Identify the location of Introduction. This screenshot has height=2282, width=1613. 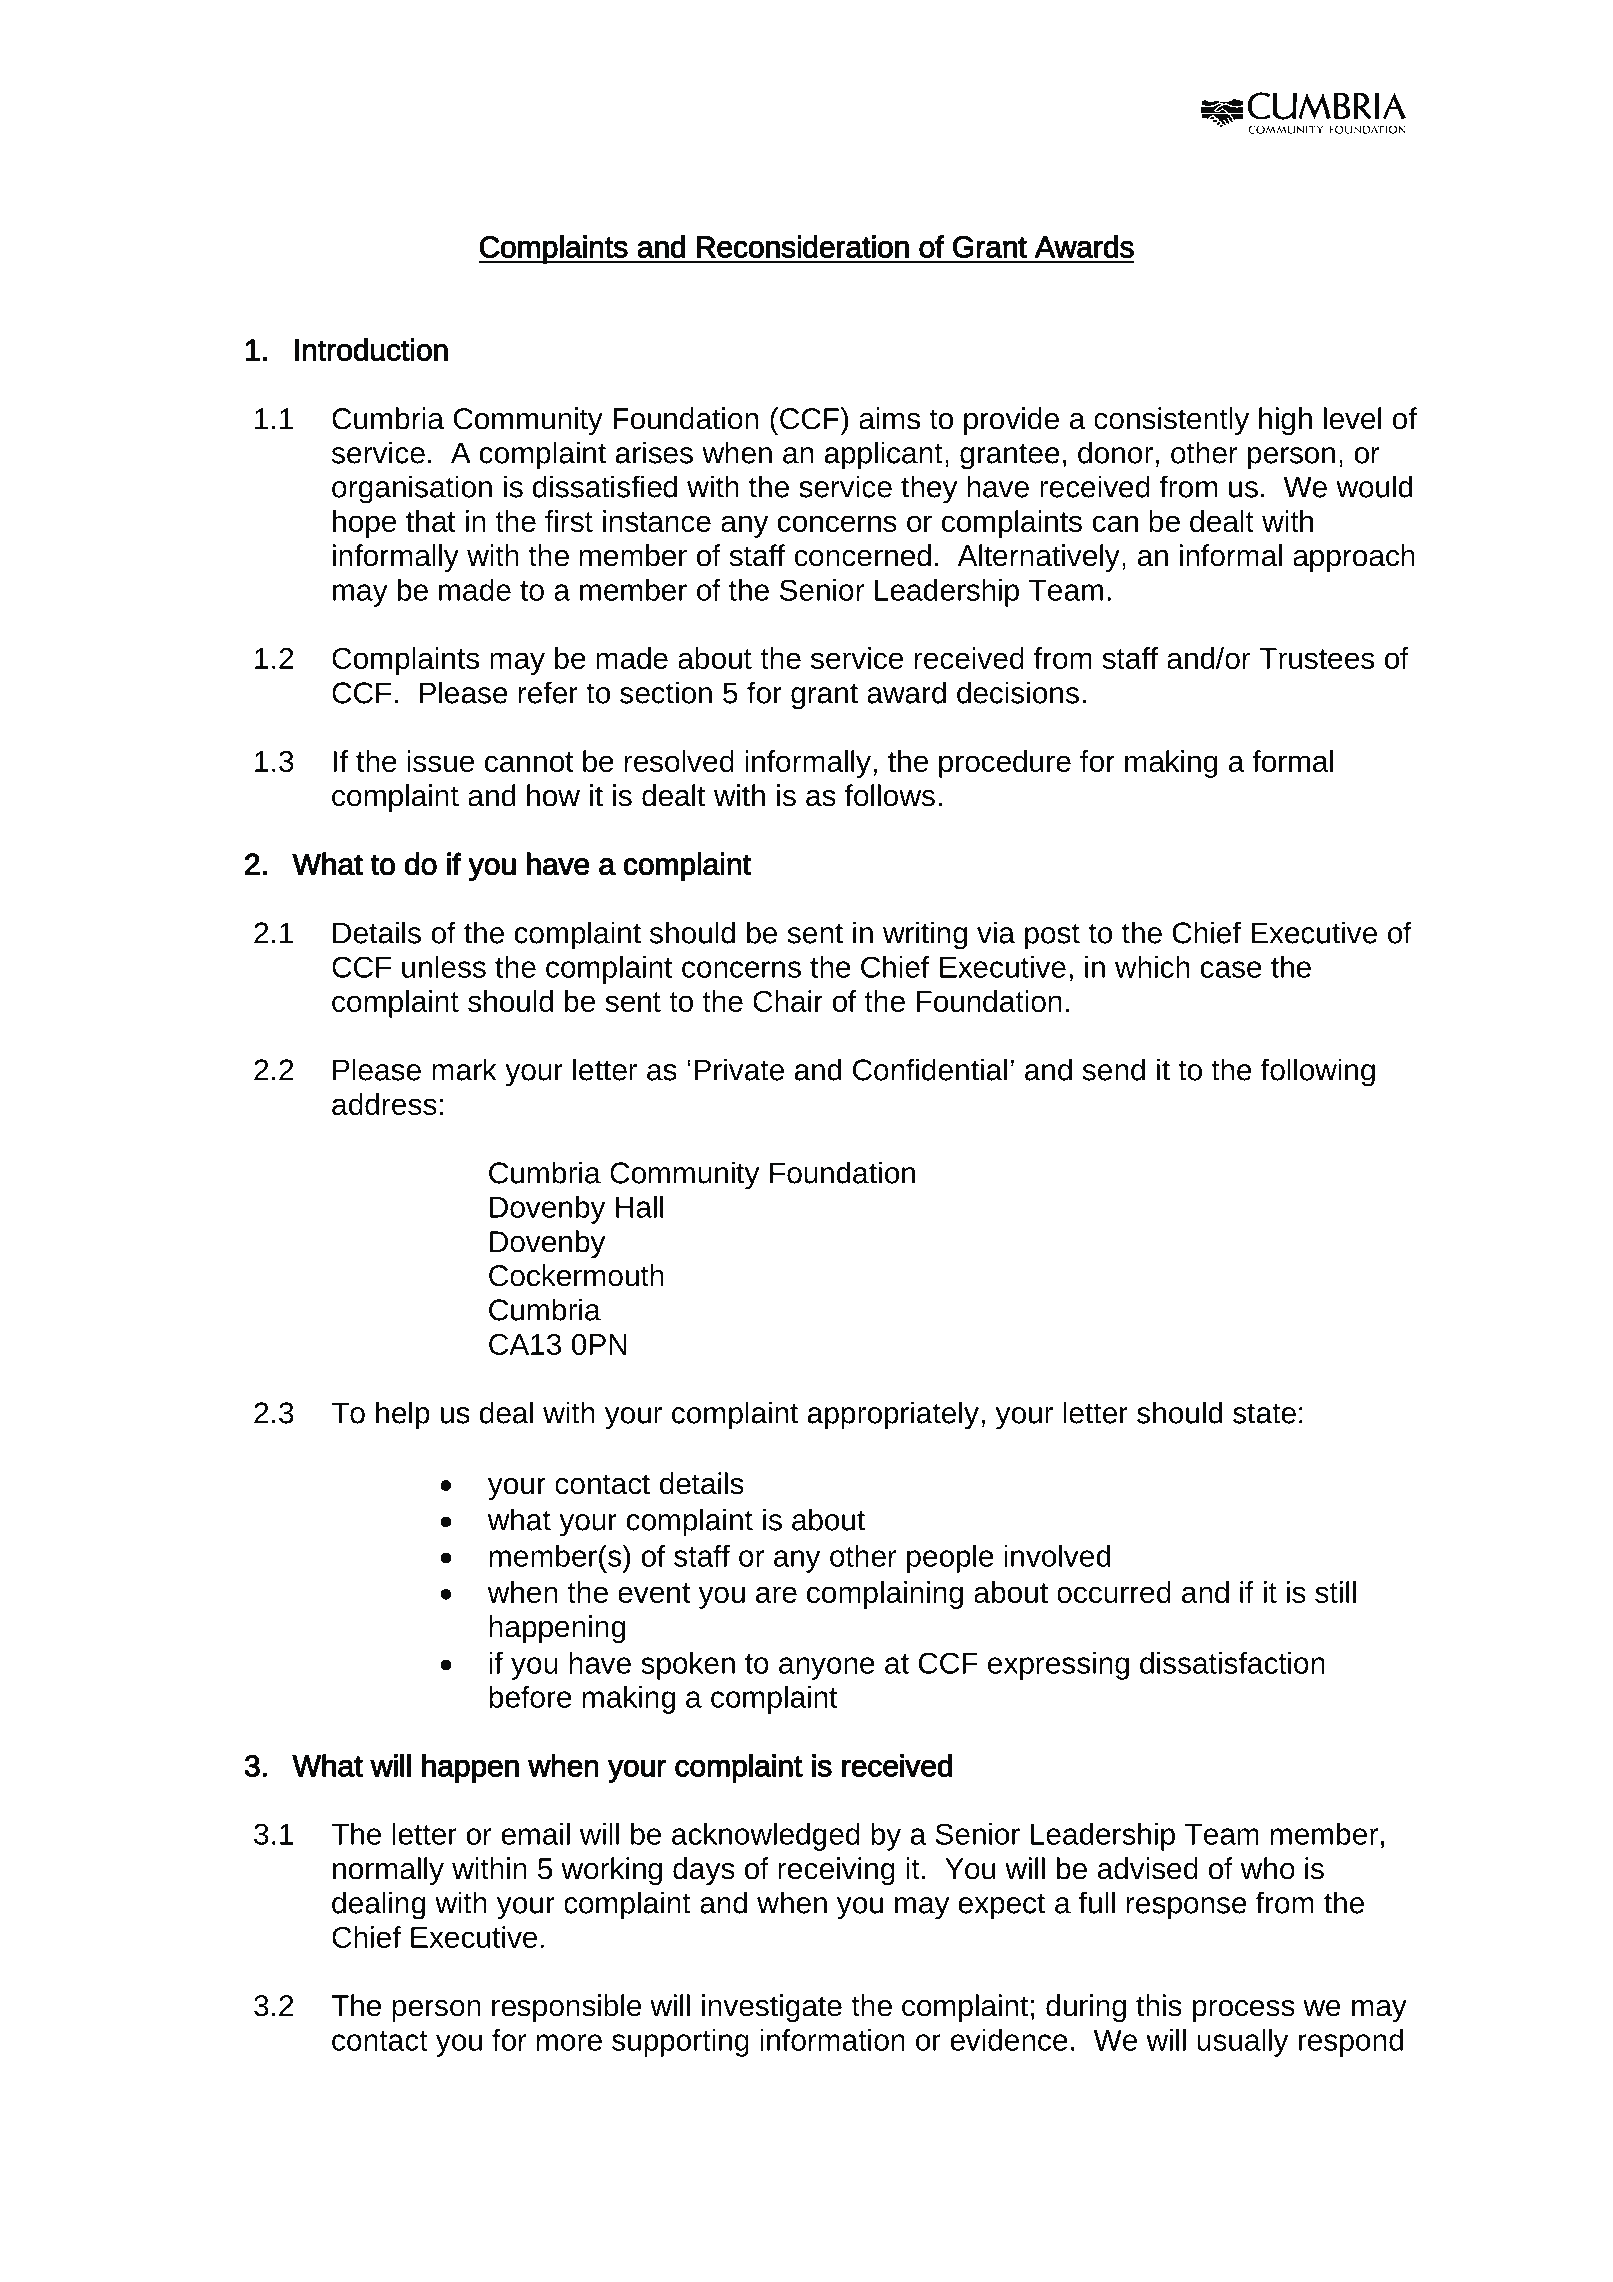
(371, 349).
